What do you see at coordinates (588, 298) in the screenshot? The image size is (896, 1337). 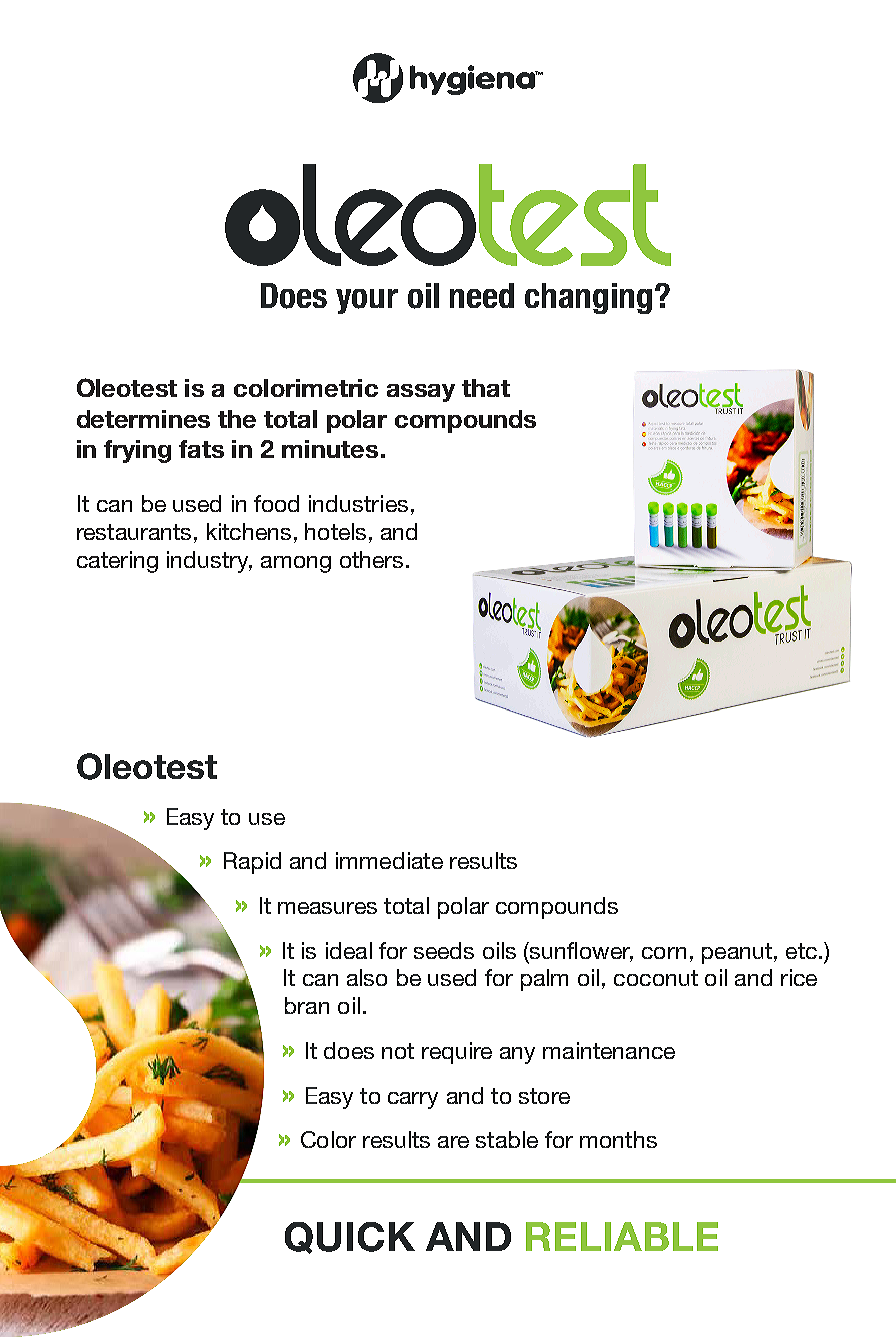 I see `changing` at bounding box center [588, 298].
